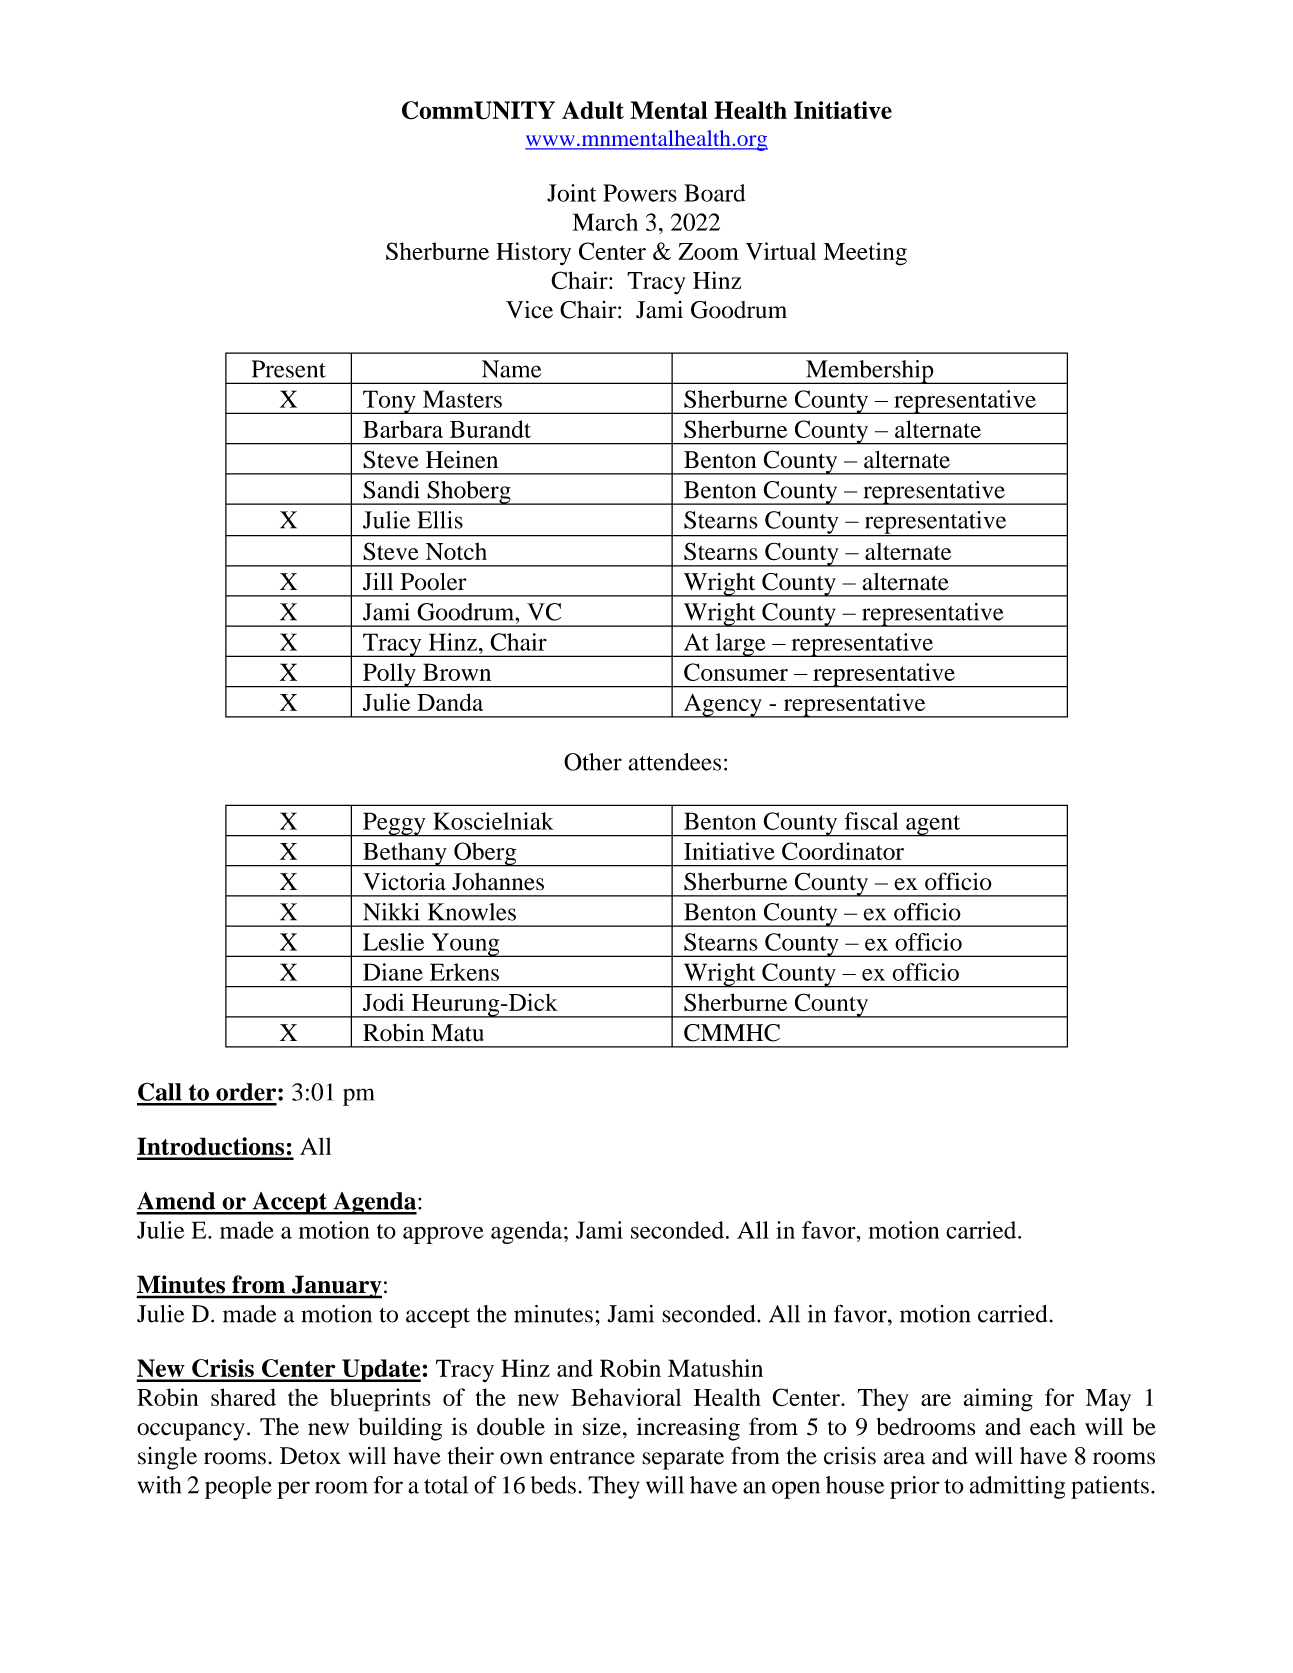 Image resolution: width=1293 pixels, height=1673 pixels. I want to click on Peggy, so click(394, 824).
